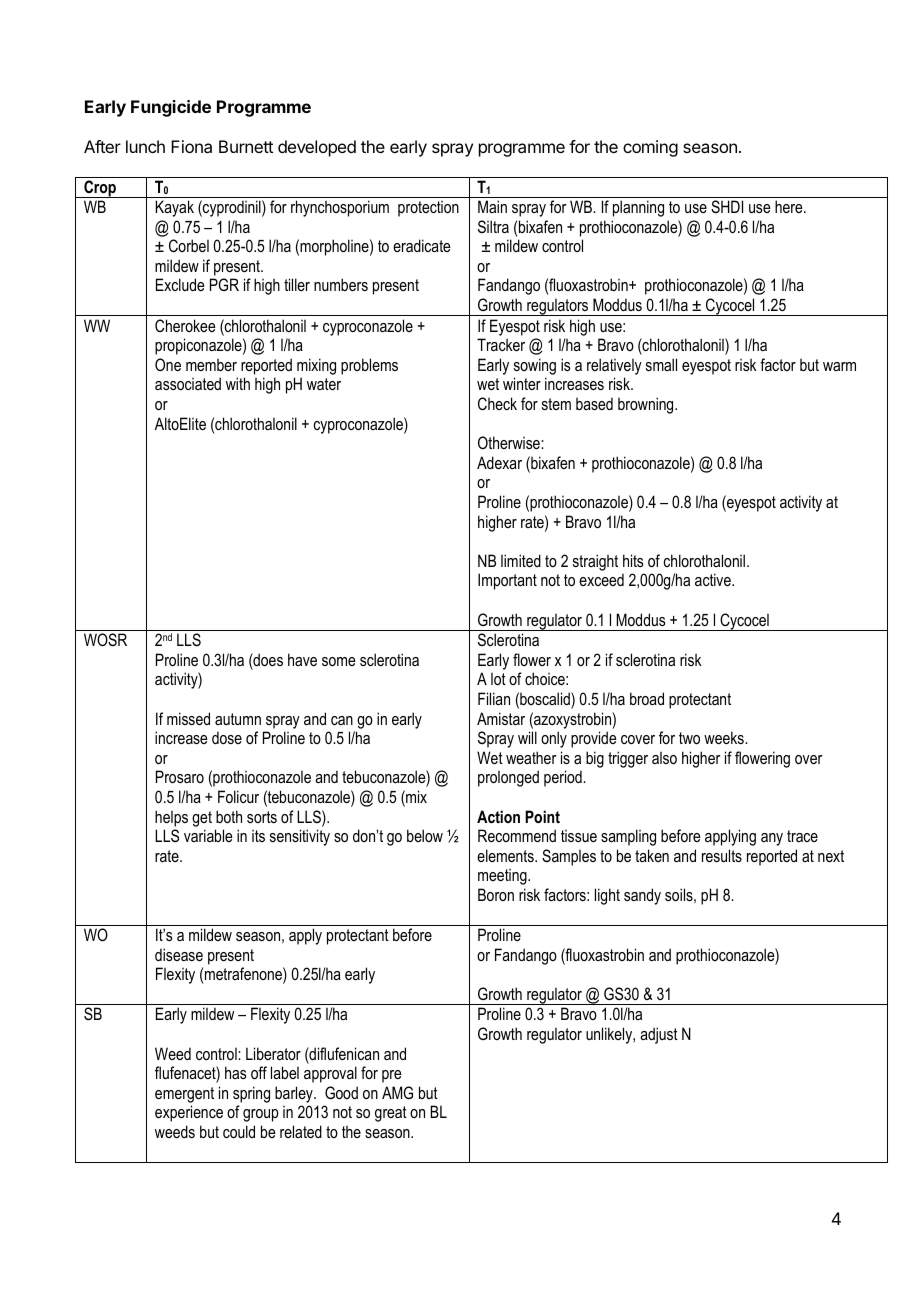  Describe the element at coordinates (184, 1095) in the screenshot. I see `emergent` at that location.
